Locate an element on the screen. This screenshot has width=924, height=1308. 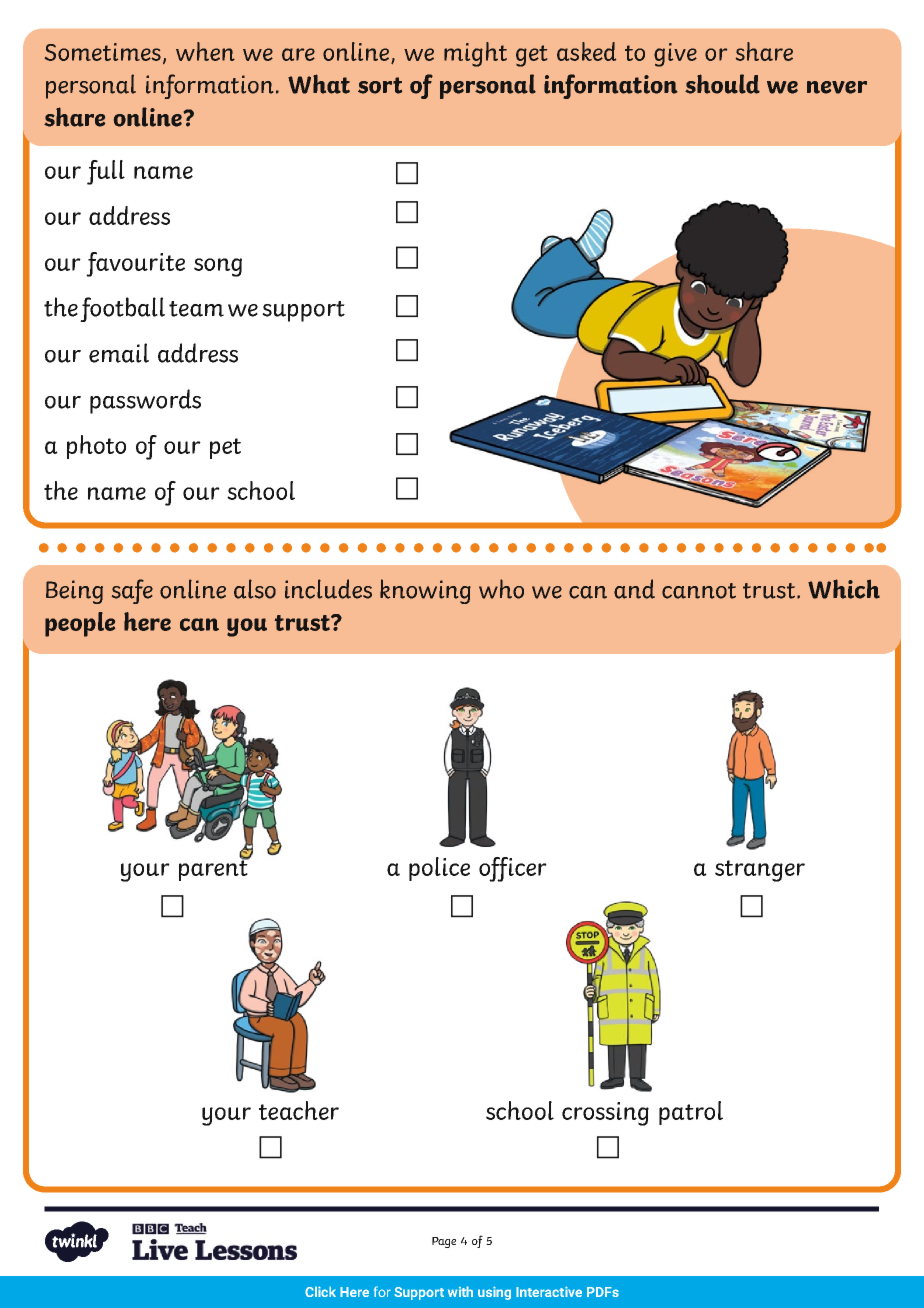
when is located at coordinates (205, 51).
